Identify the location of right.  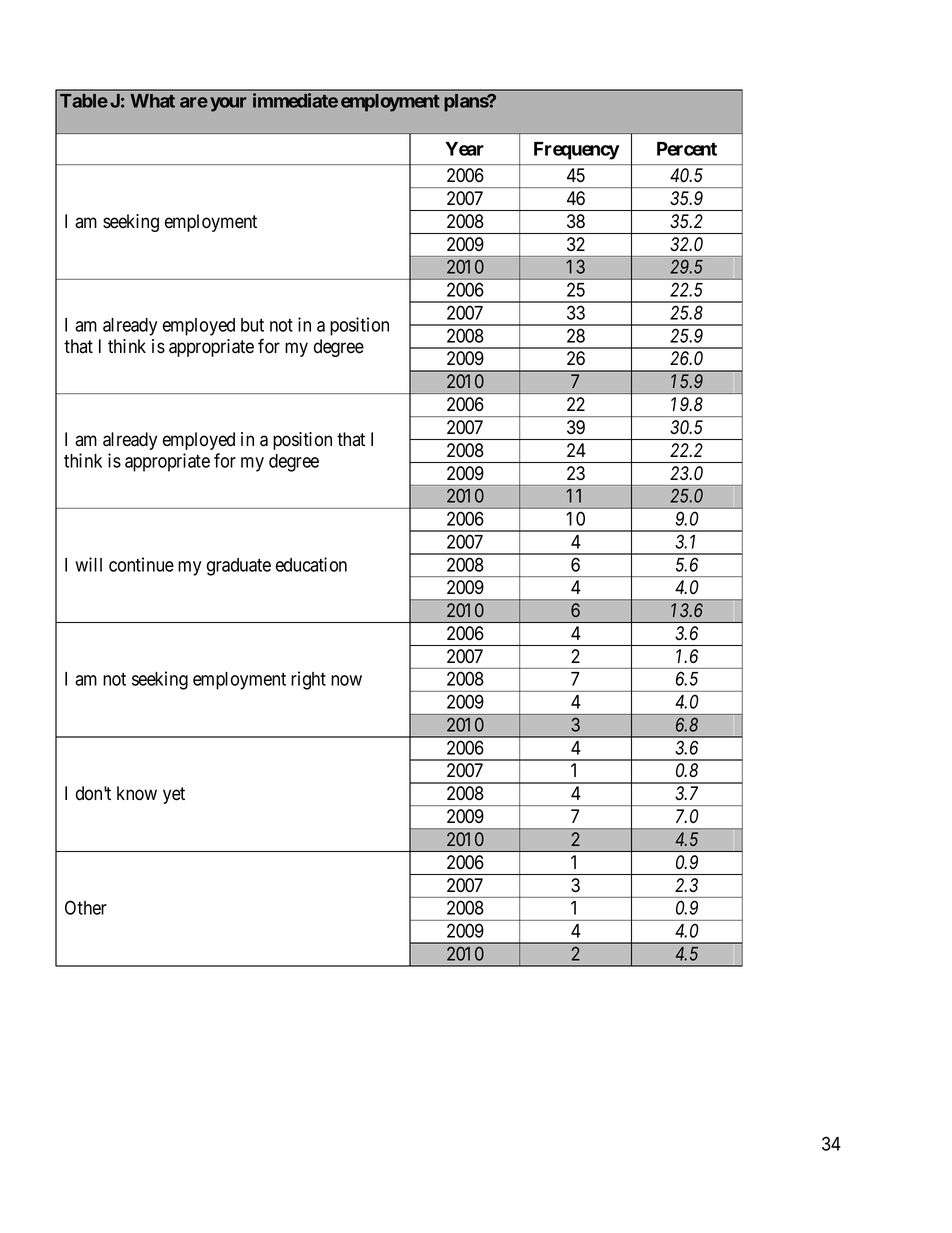
(308, 680).
